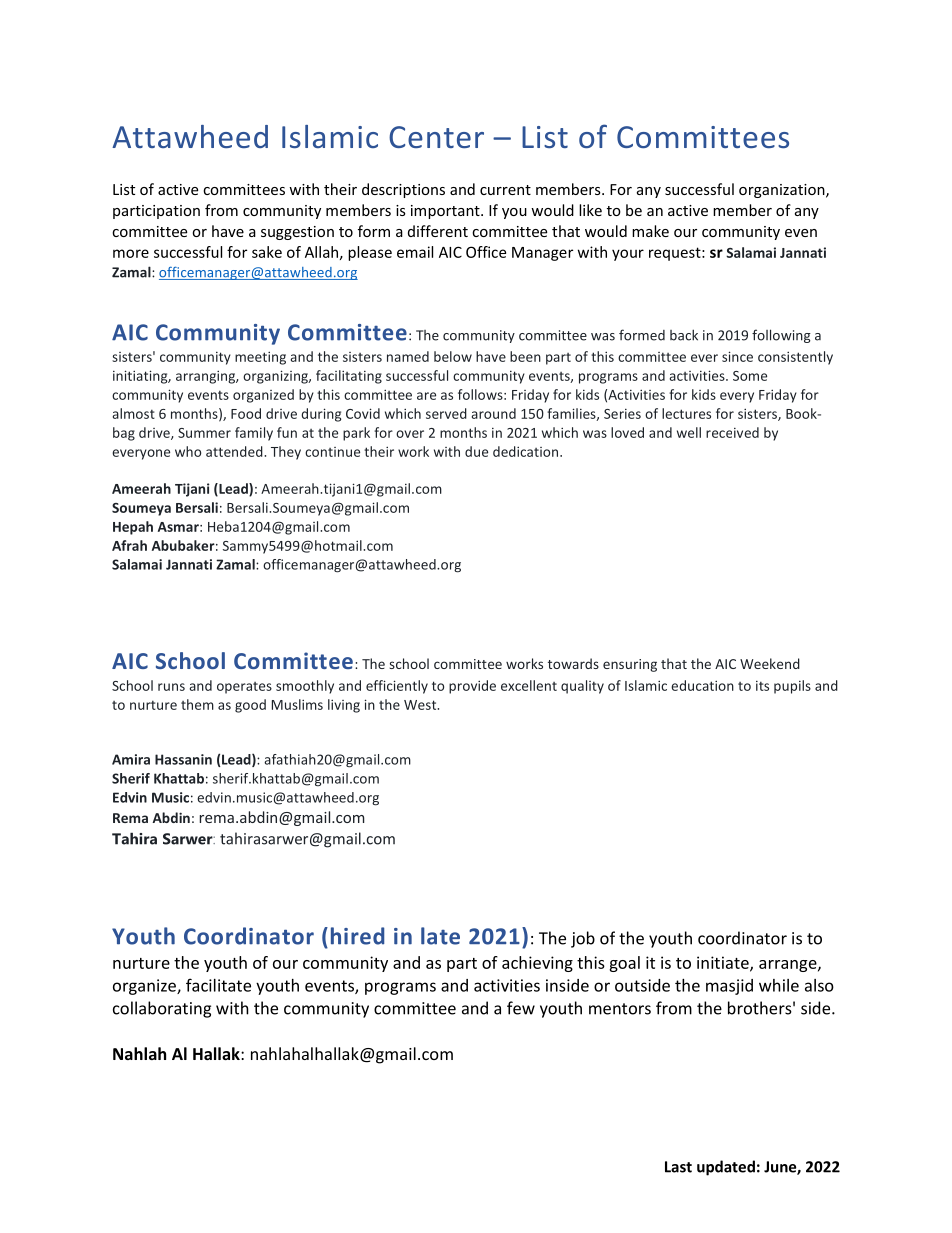  What do you see at coordinates (505, 190) in the screenshot?
I see `current` at bounding box center [505, 190].
